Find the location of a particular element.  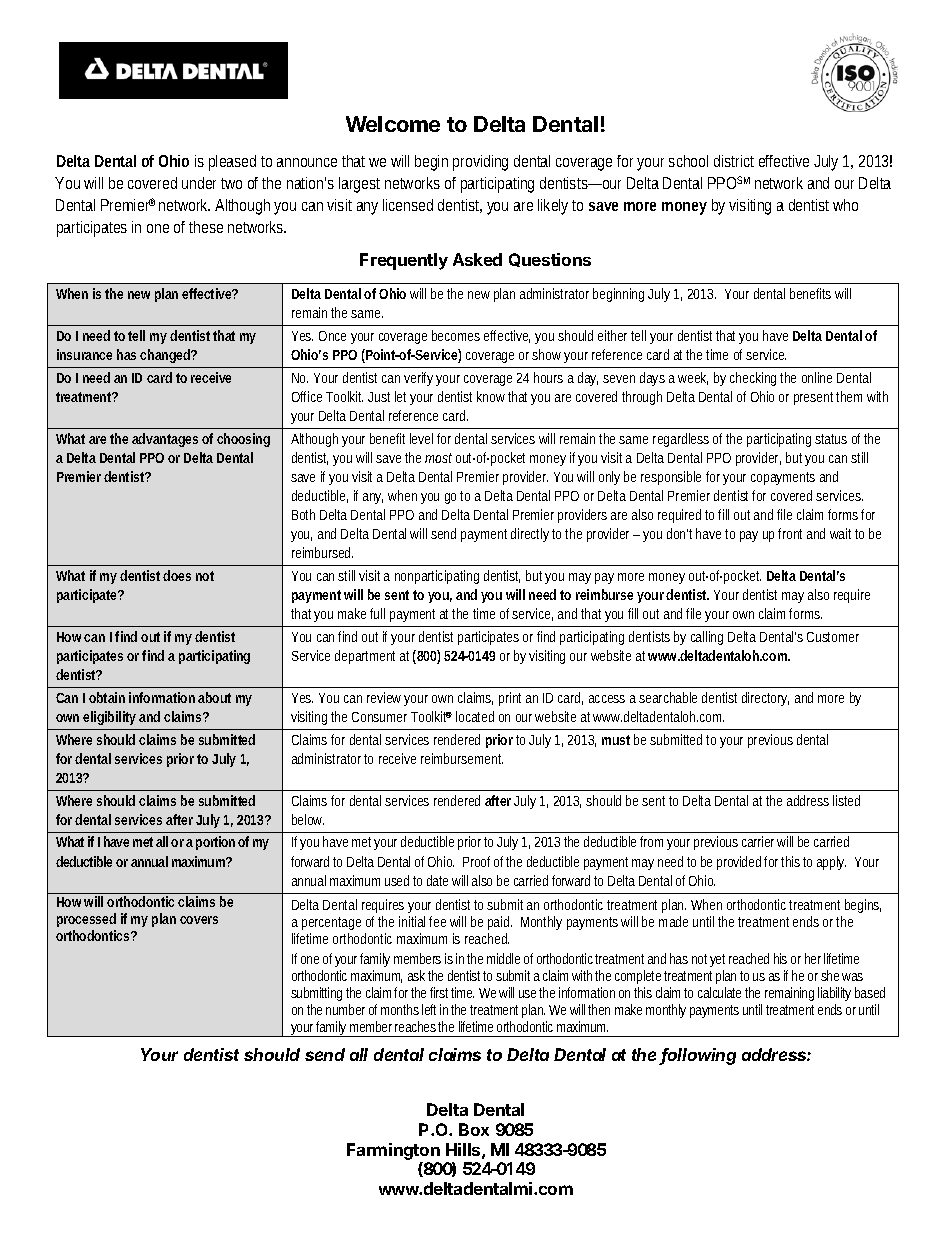

providing is located at coordinates (480, 163).
